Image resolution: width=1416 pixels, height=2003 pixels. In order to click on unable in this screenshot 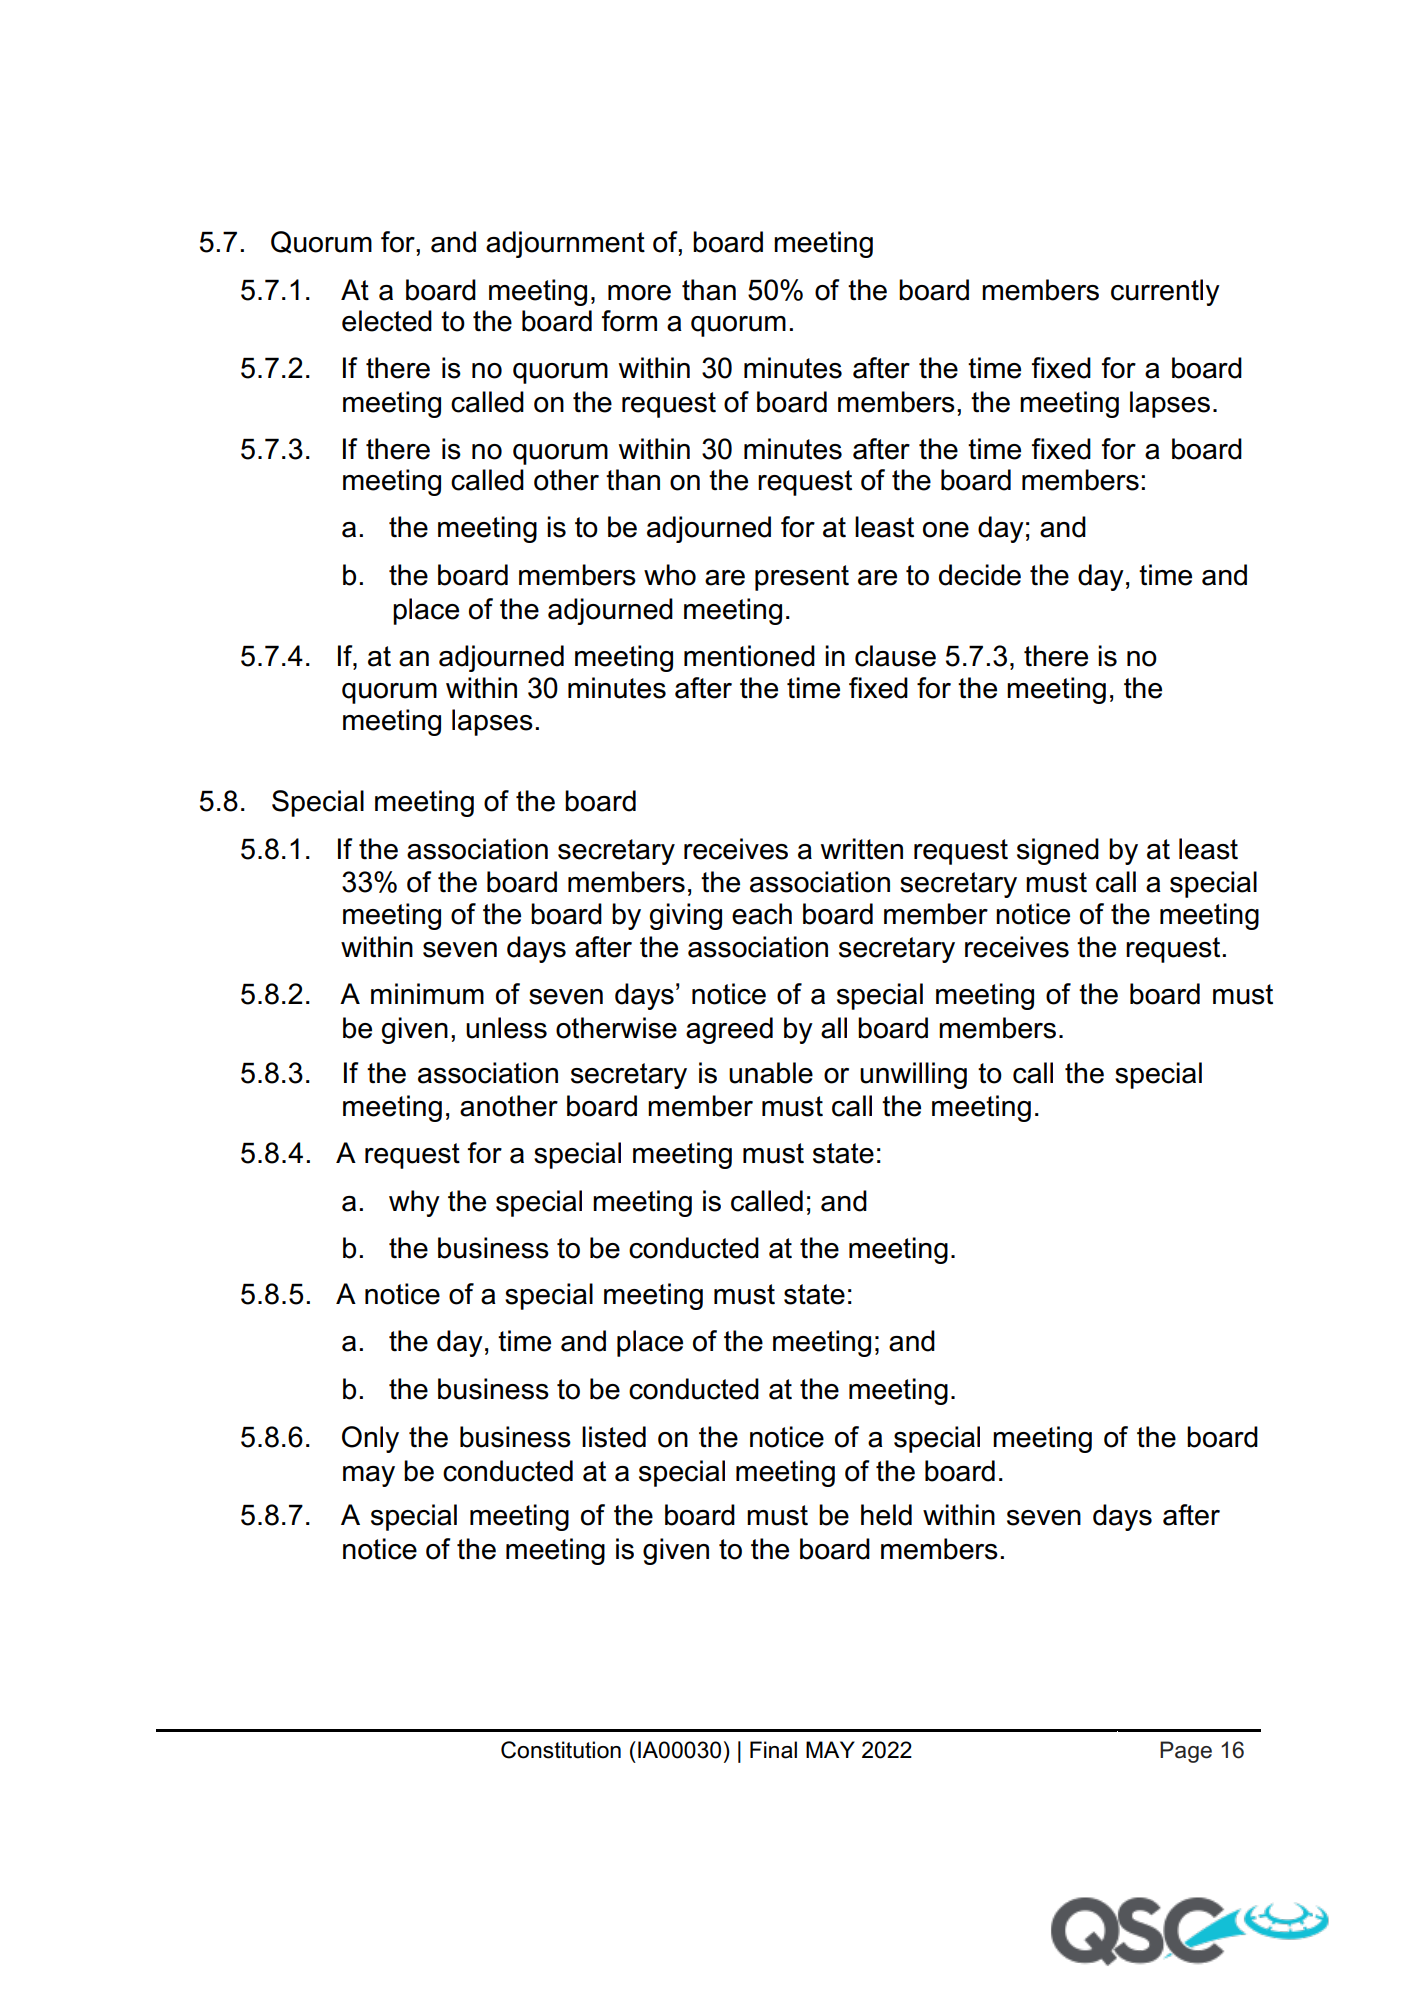, I will do `click(771, 1073)`.
